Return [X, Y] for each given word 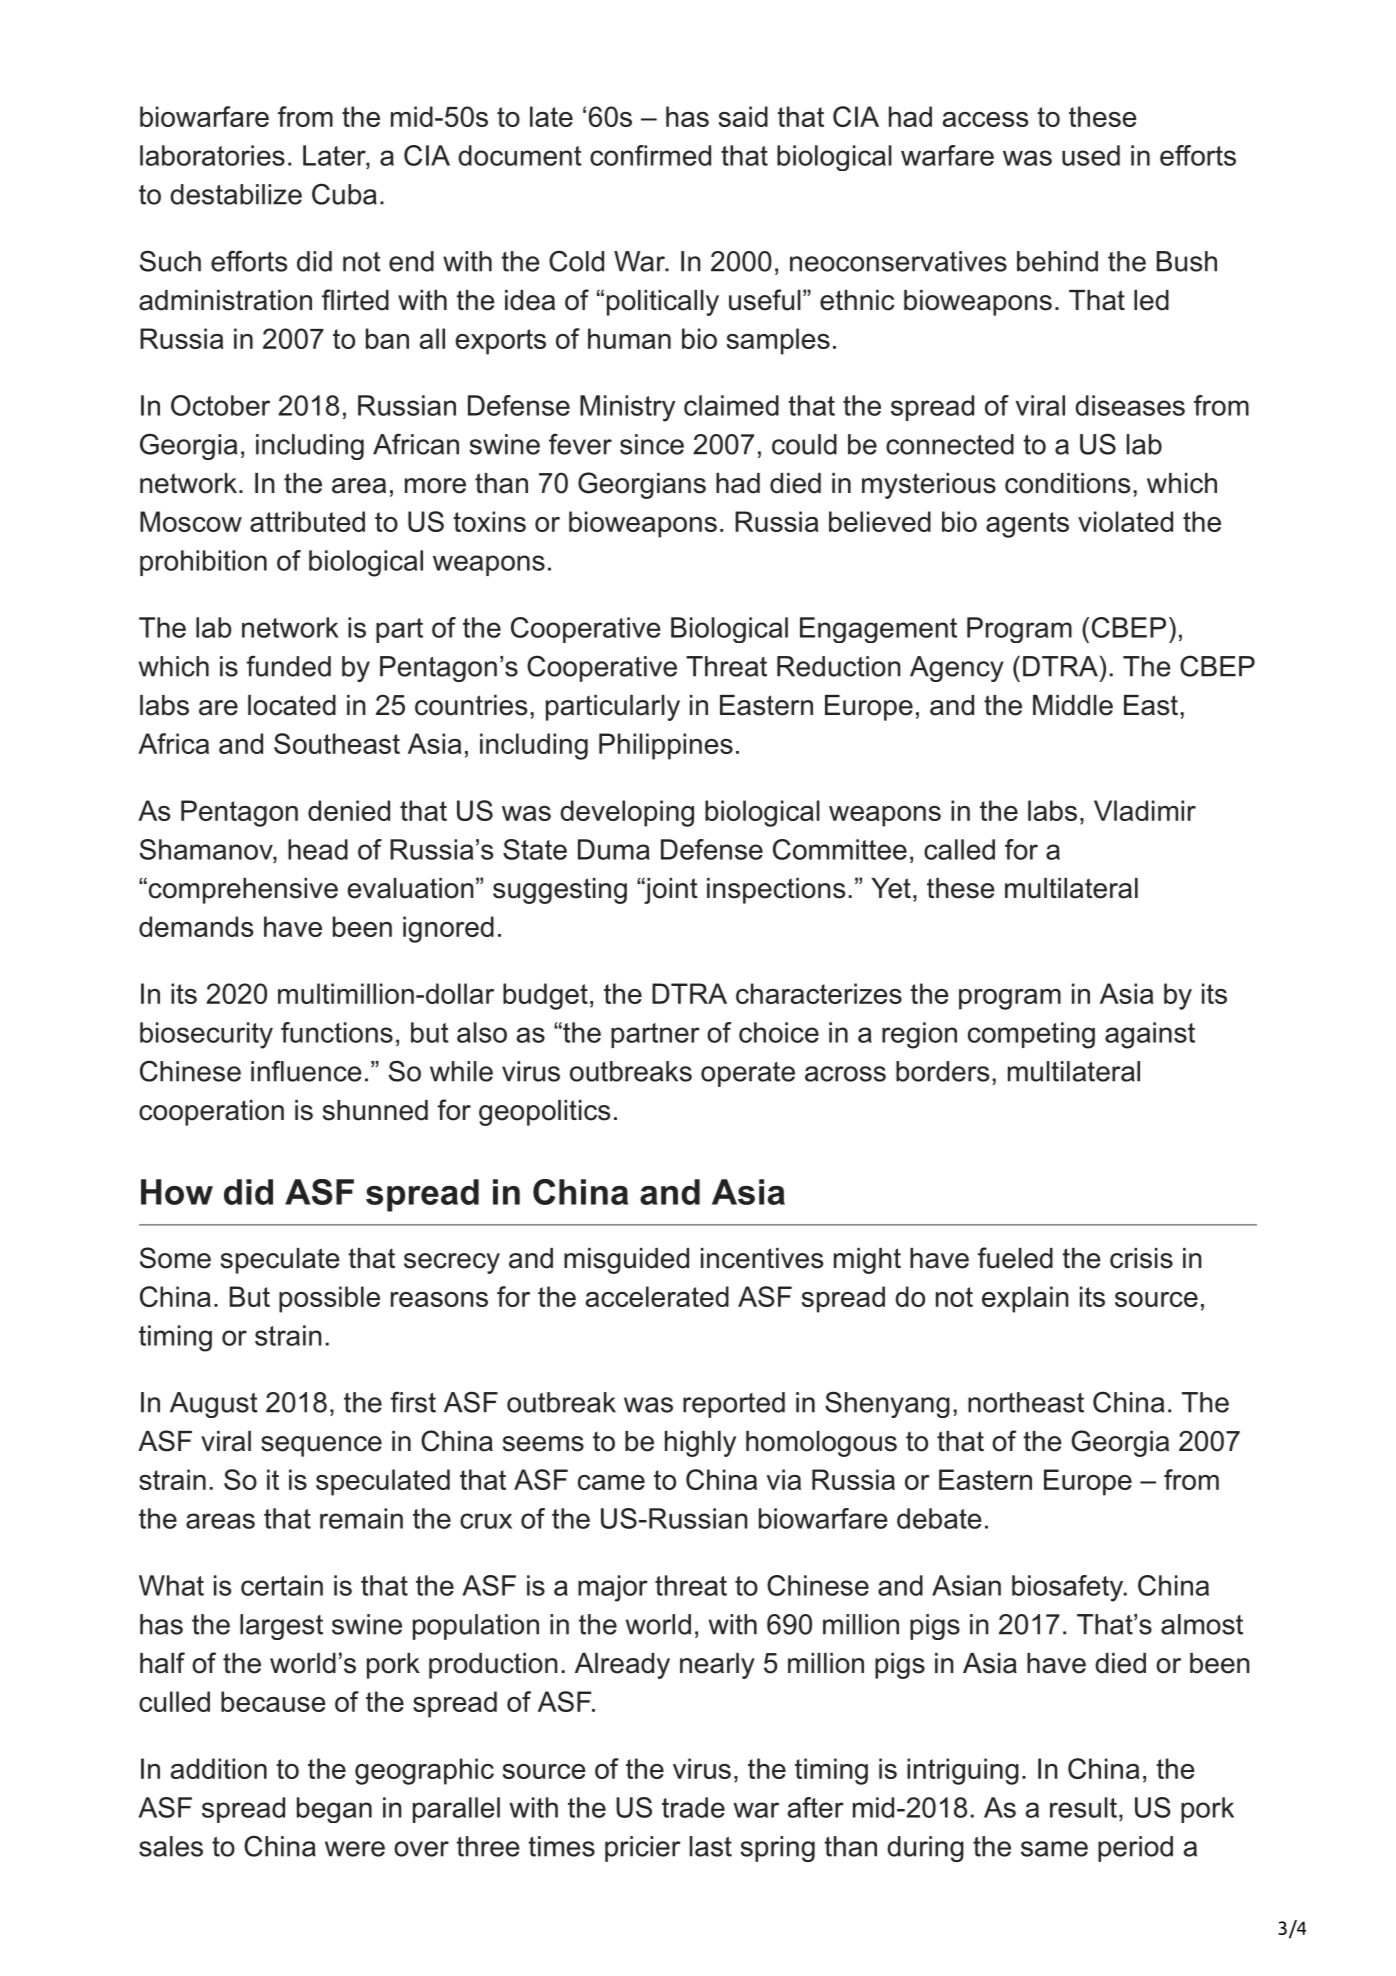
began [334, 1810]
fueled [1015, 1258]
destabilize [236, 194]
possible [329, 1299]
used [1091, 155]
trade [693, 1807]
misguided [626, 1261]
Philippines [666, 746]
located [292, 705]
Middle [1073, 705]
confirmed [650, 155]
